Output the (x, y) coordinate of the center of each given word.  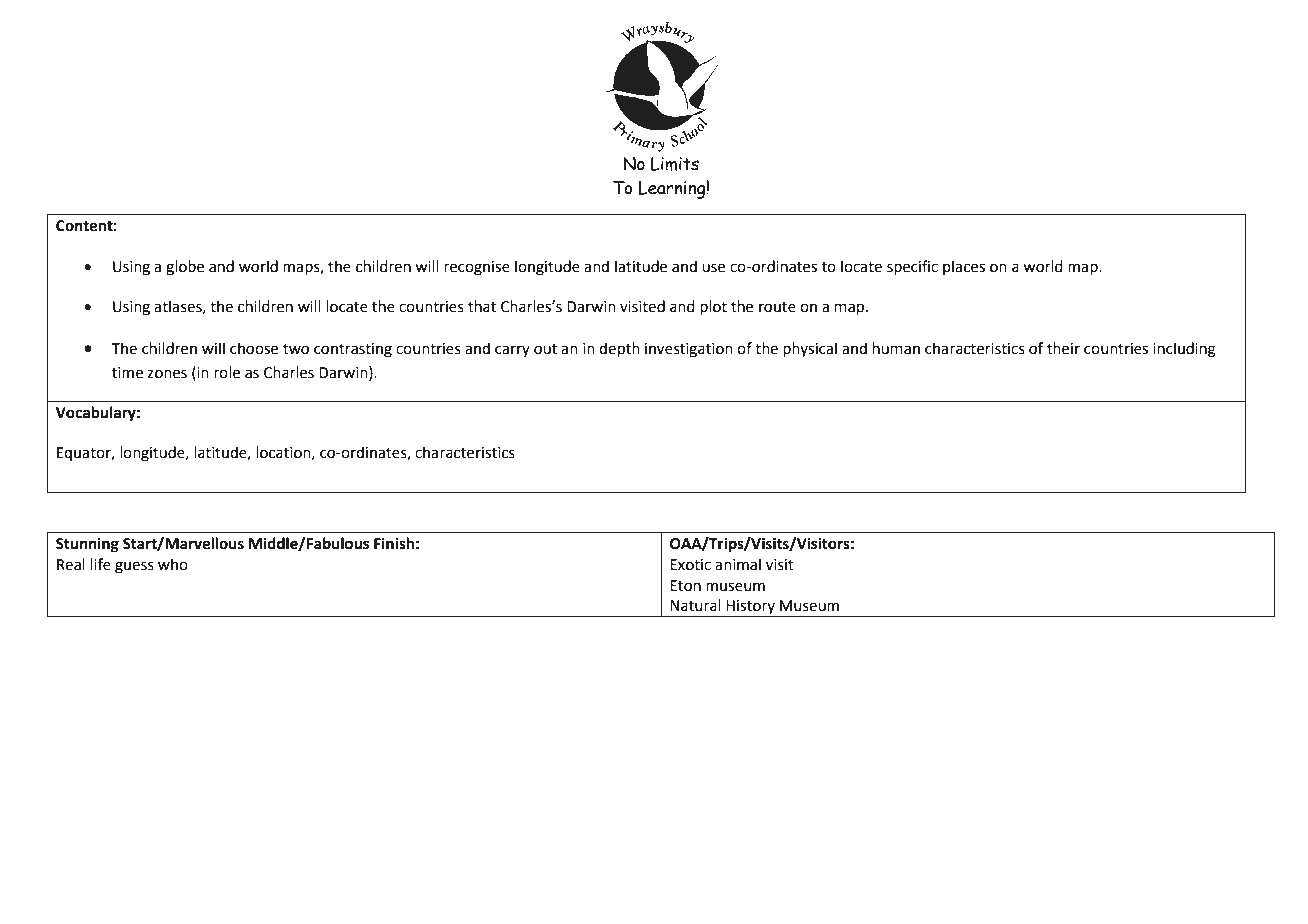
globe (185, 268)
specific (912, 267)
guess (134, 567)
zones (167, 374)
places (964, 267)
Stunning (87, 545)
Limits (675, 164)
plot (713, 307)
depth (619, 349)
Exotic (690, 565)
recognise (477, 268)
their (1063, 348)
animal (738, 564)
